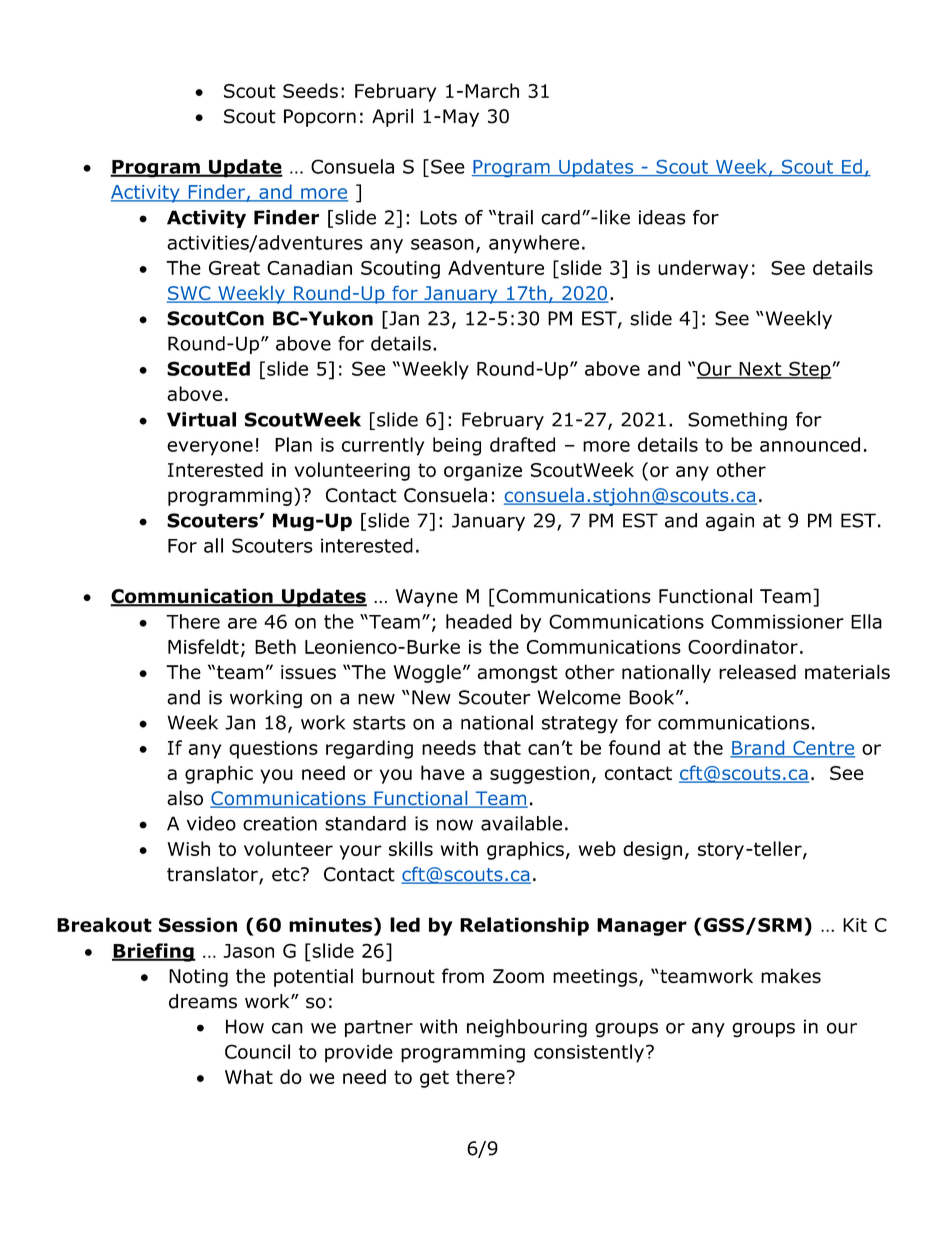  What do you see at coordinates (791, 976) in the screenshot?
I see `makes` at bounding box center [791, 976].
